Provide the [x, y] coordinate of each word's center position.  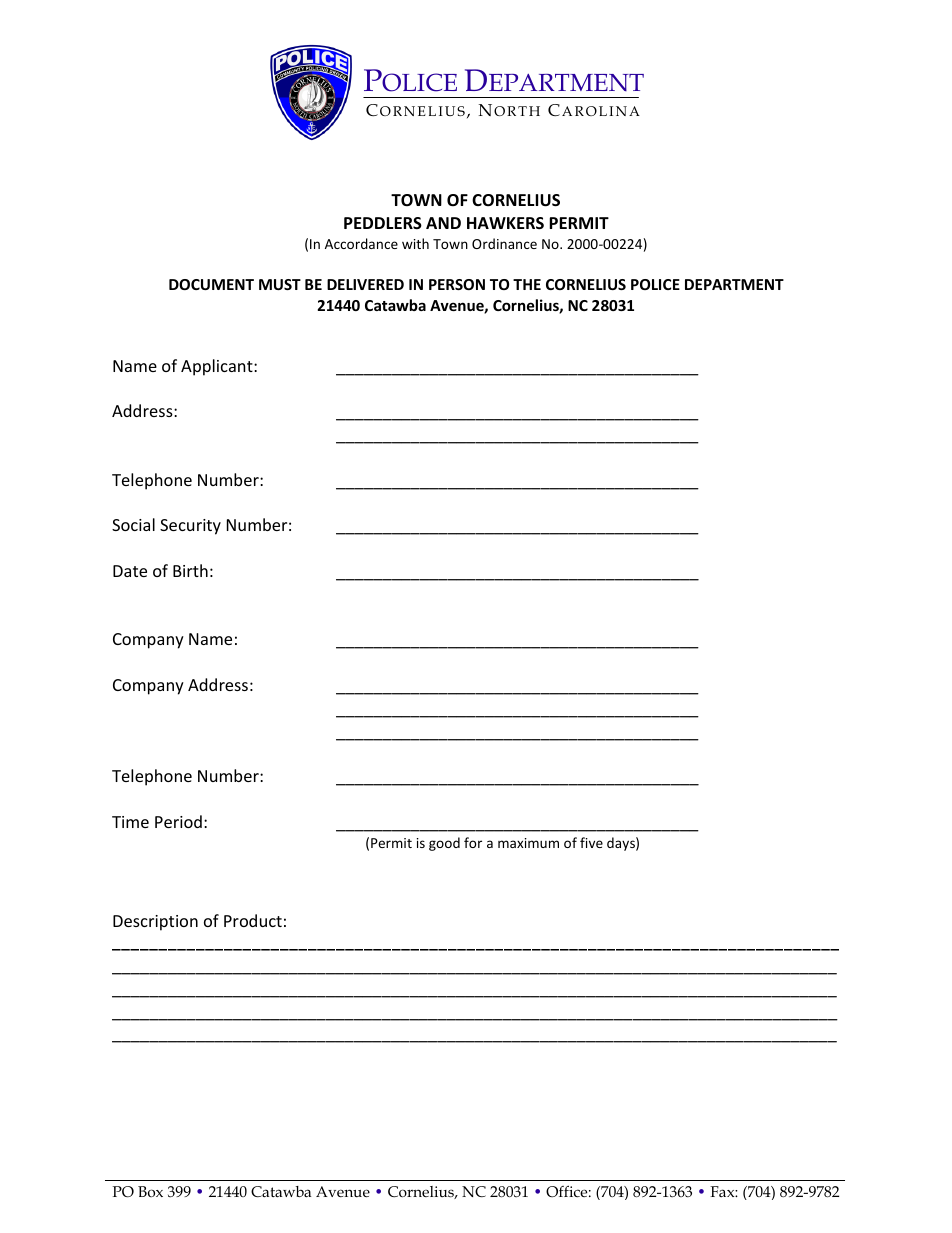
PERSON [457, 284]
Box [150, 1191]
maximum [528, 843]
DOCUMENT [211, 284]
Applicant [218, 367]
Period [178, 821]
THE [527, 284]
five [591, 842]
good [444, 844]
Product [253, 920]
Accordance [361, 243]
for [473, 842]
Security [190, 527]
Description [155, 923]
